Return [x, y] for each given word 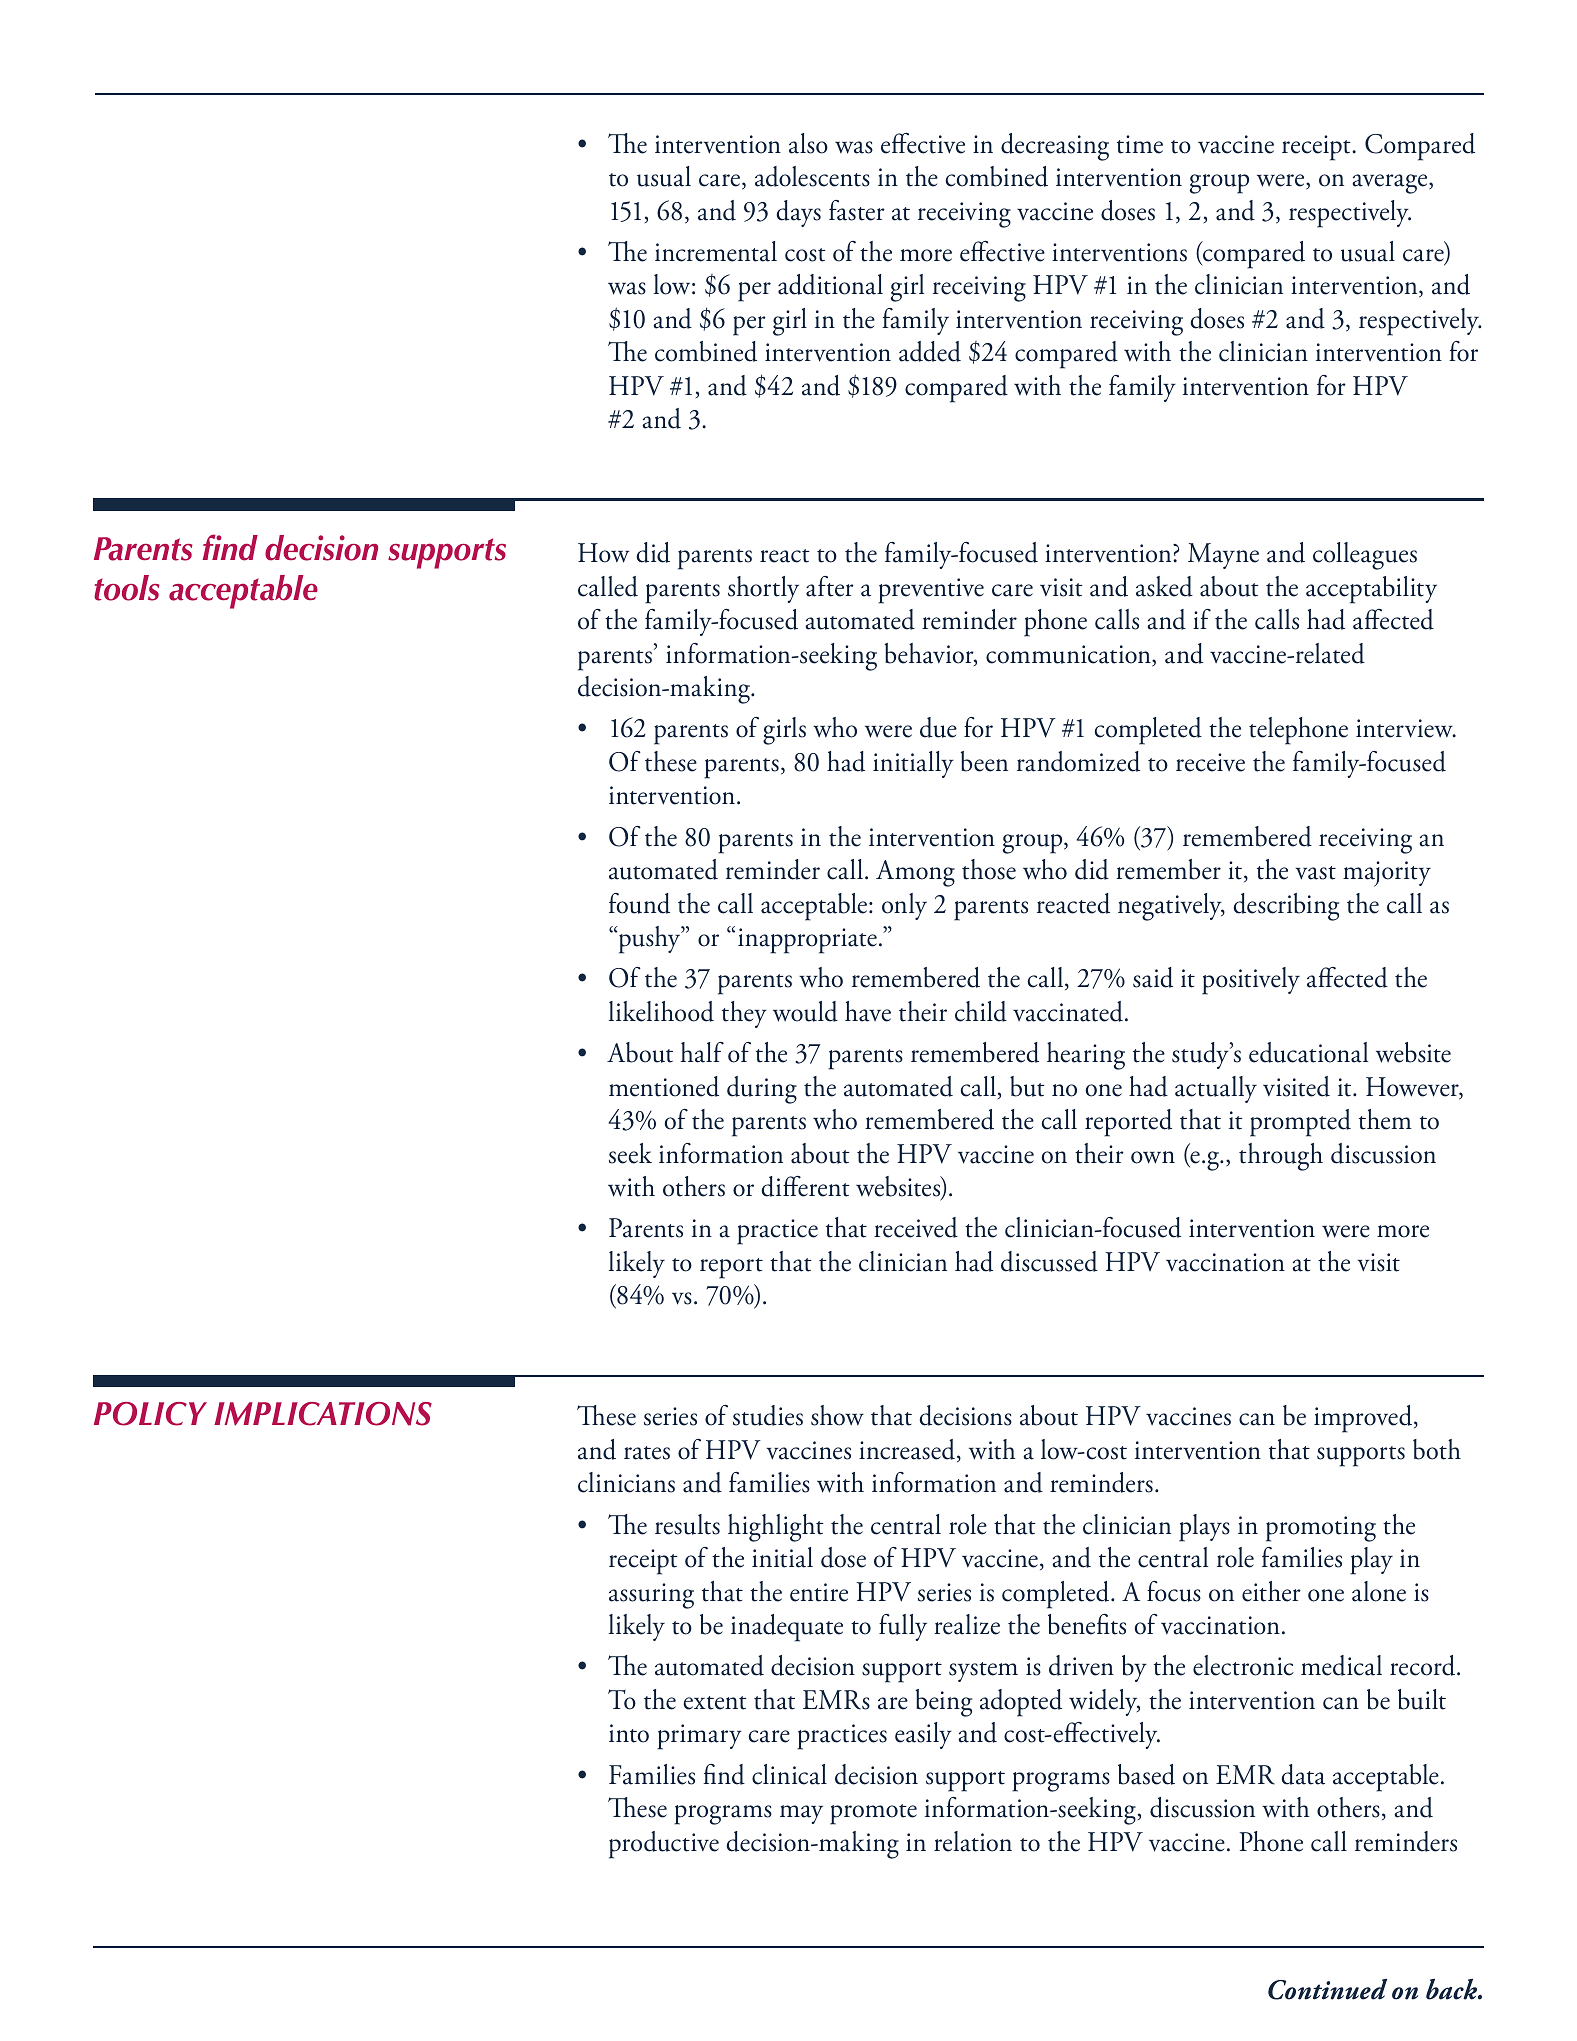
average [1391, 184]
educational [1308, 1052]
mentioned [664, 1086]
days [799, 213]
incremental [716, 251]
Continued [1327, 1989]
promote [873, 1814]
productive [664, 1845]
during [762, 1090]
